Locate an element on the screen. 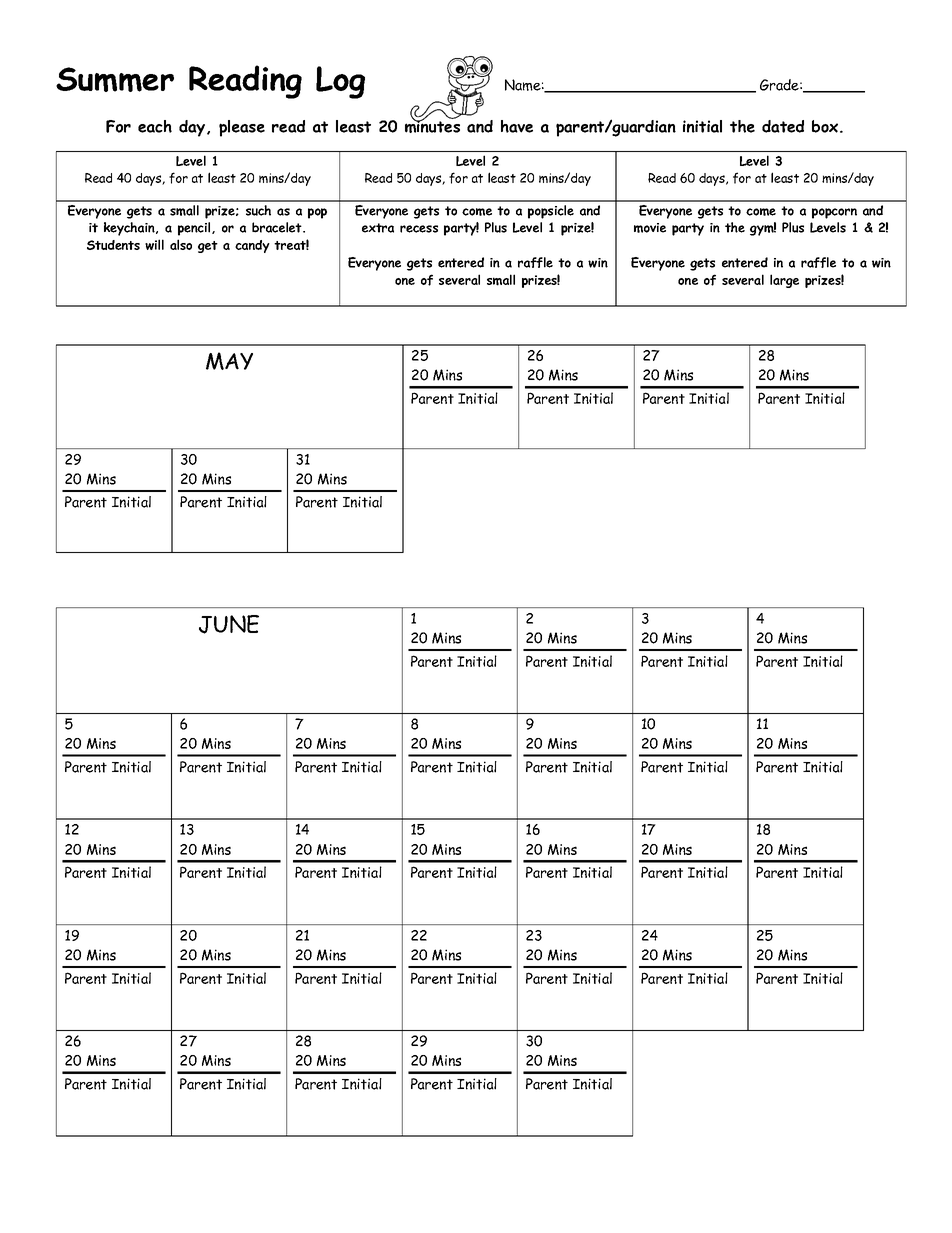 This screenshot has height=1233, width=952. large is located at coordinates (784, 281).
